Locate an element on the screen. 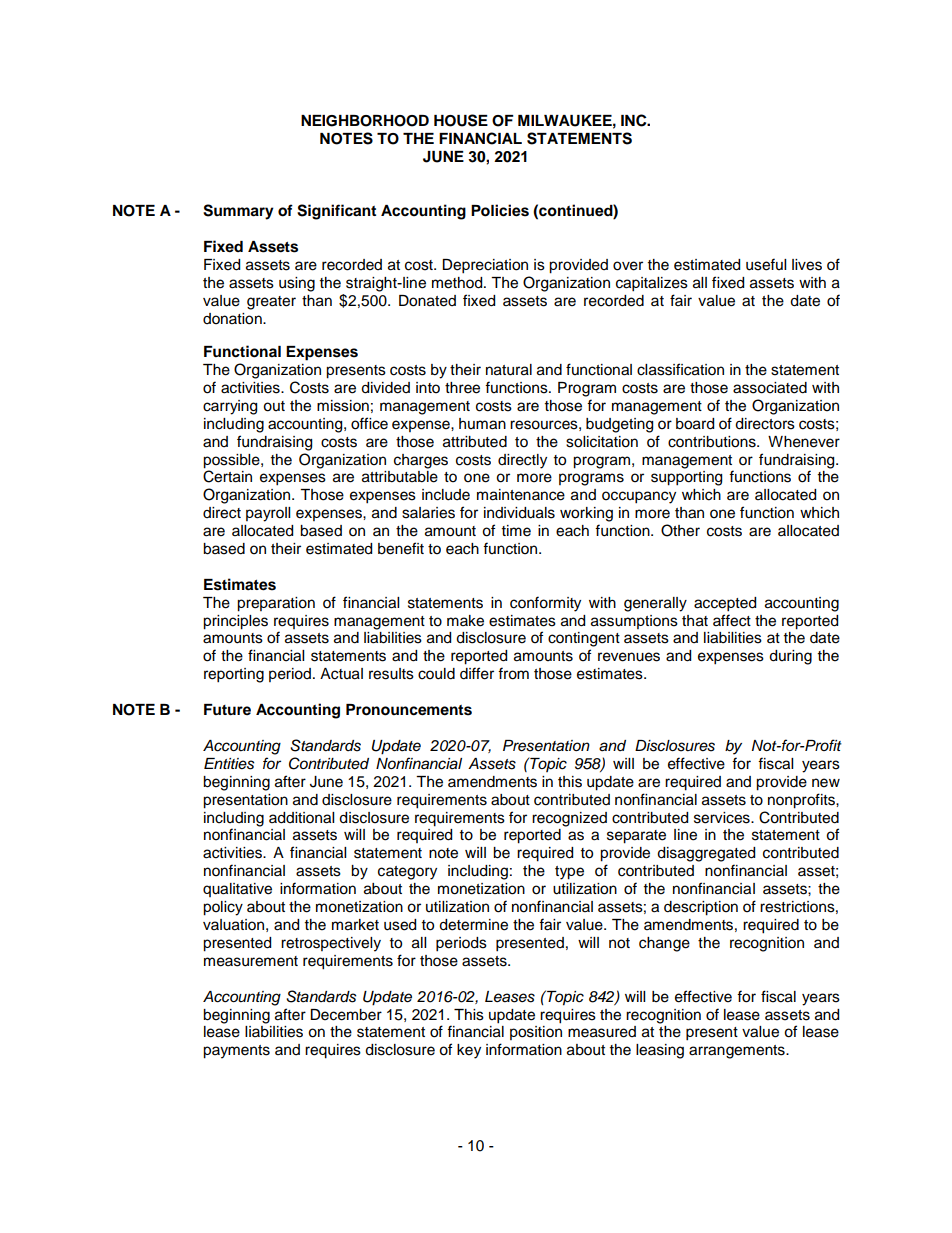  useful is located at coordinates (766, 264).
